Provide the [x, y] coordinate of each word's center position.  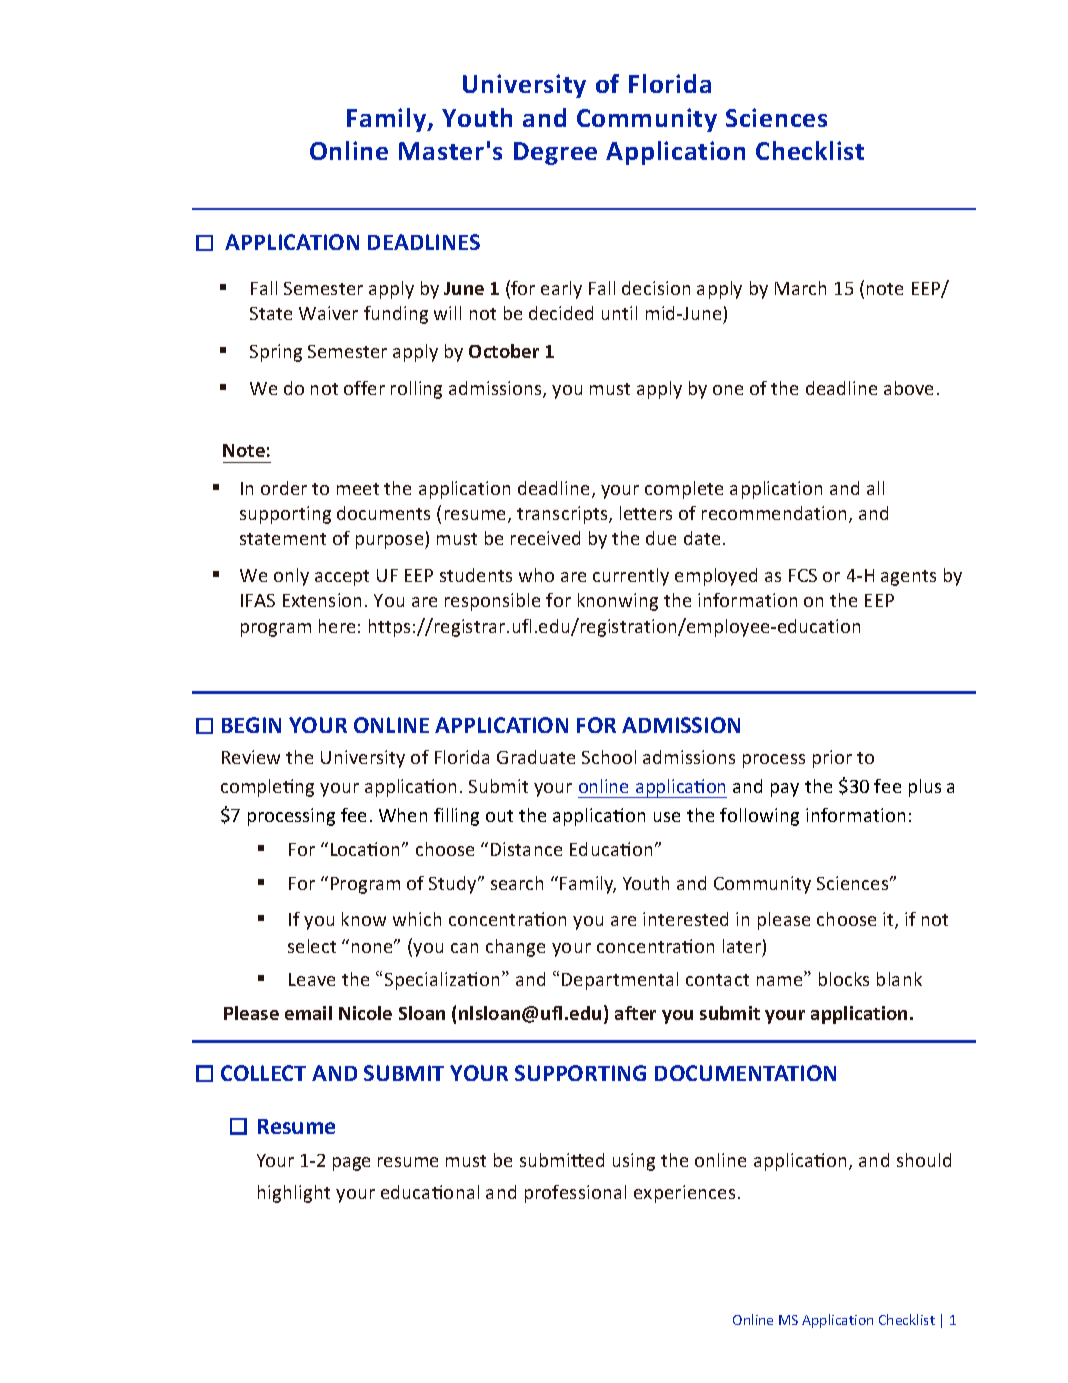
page [351, 1164]
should [924, 1160]
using [634, 1162]
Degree [555, 153]
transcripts [563, 515]
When [403, 815]
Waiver [328, 313]
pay [785, 790]
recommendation [774, 513]
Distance [526, 849]
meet [358, 489]
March [800, 288]
